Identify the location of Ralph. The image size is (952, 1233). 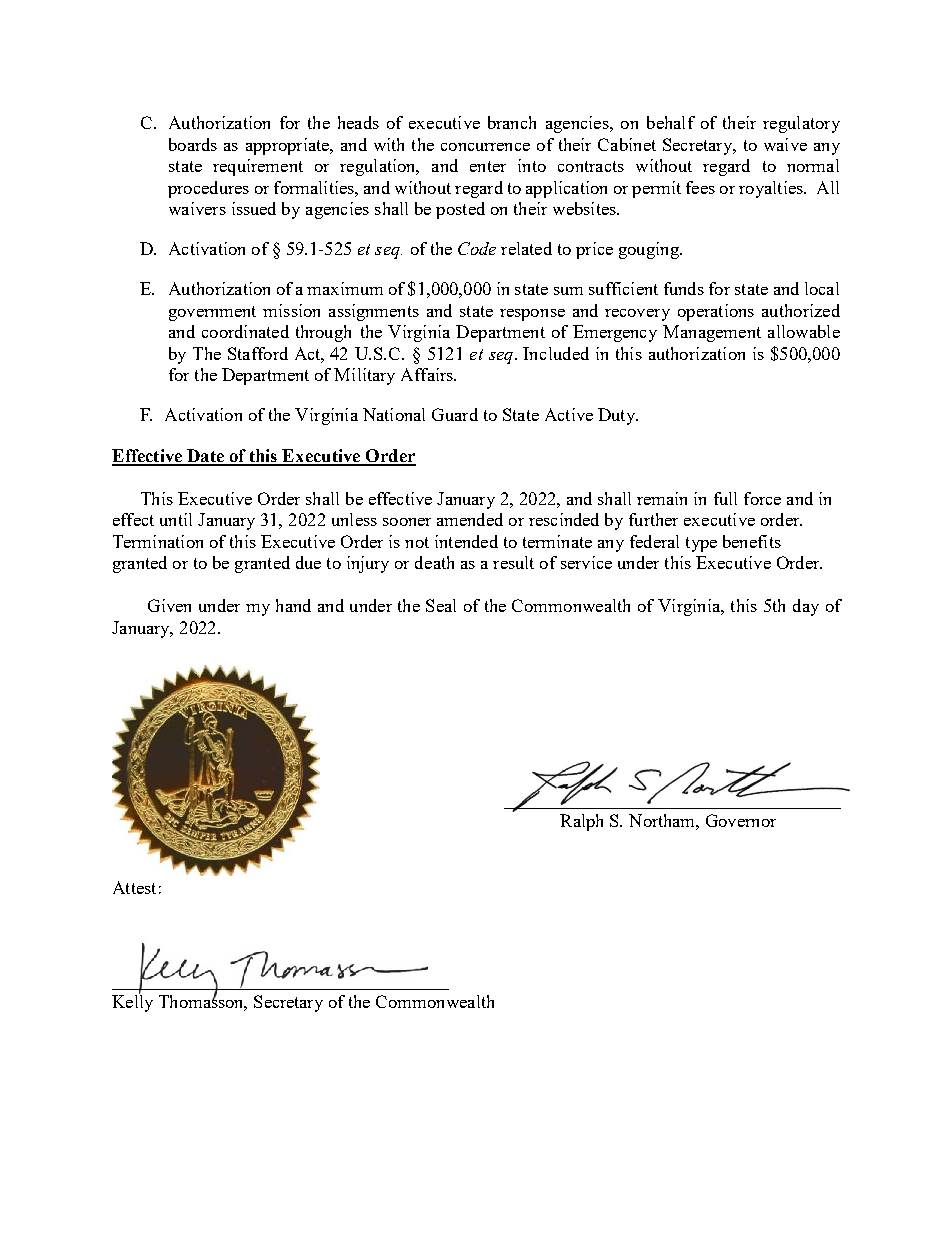
(581, 822).
